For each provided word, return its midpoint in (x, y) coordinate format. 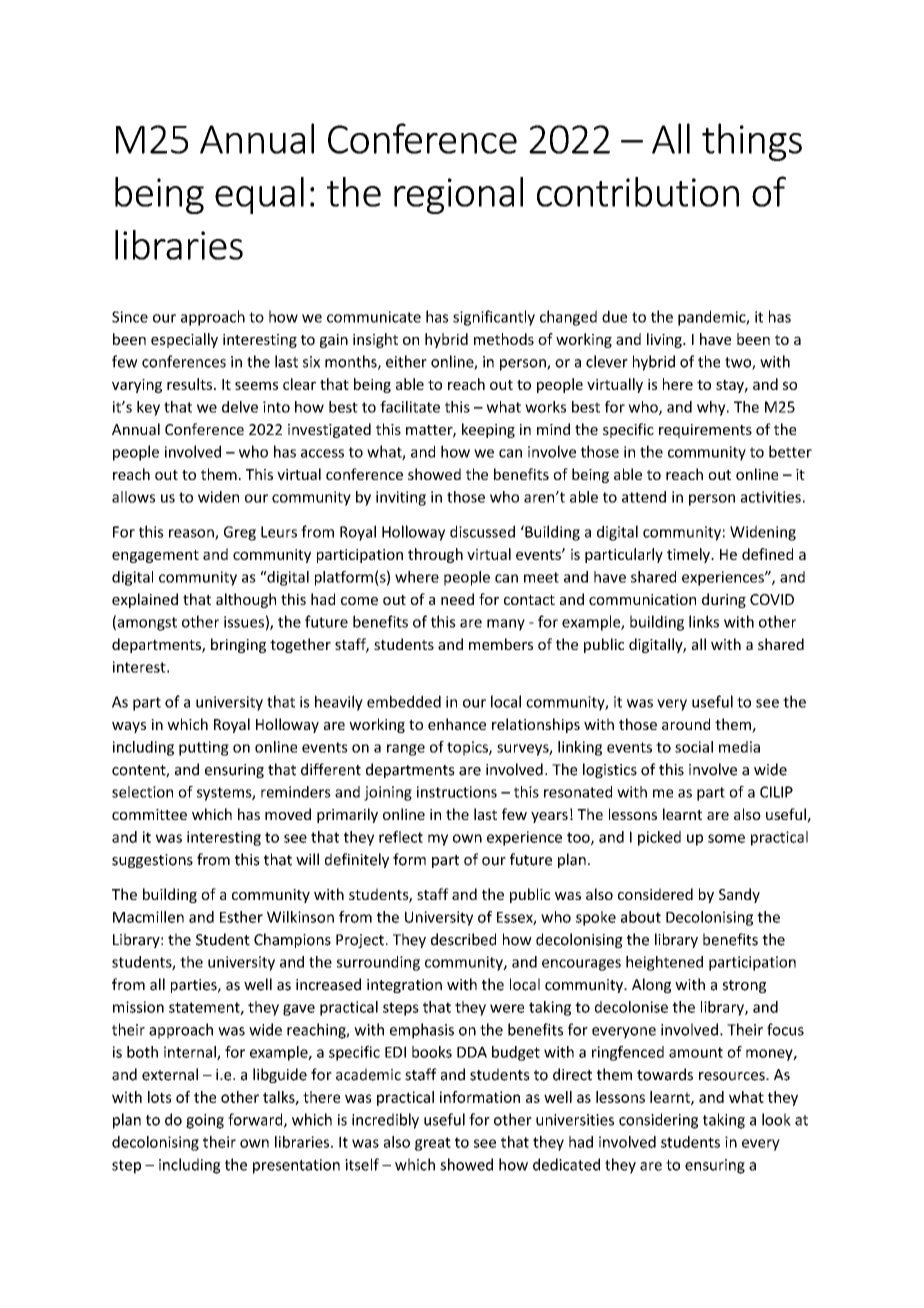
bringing (238, 645)
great (433, 1144)
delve (240, 407)
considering (658, 1121)
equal (259, 195)
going (205, 1121)
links (704, 621)
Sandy (739, 895)
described (463, 939)
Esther (241, 917)
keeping (488, 430)
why (712, 408)
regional (458, 195)
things (752, 142)
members (501, 644)
